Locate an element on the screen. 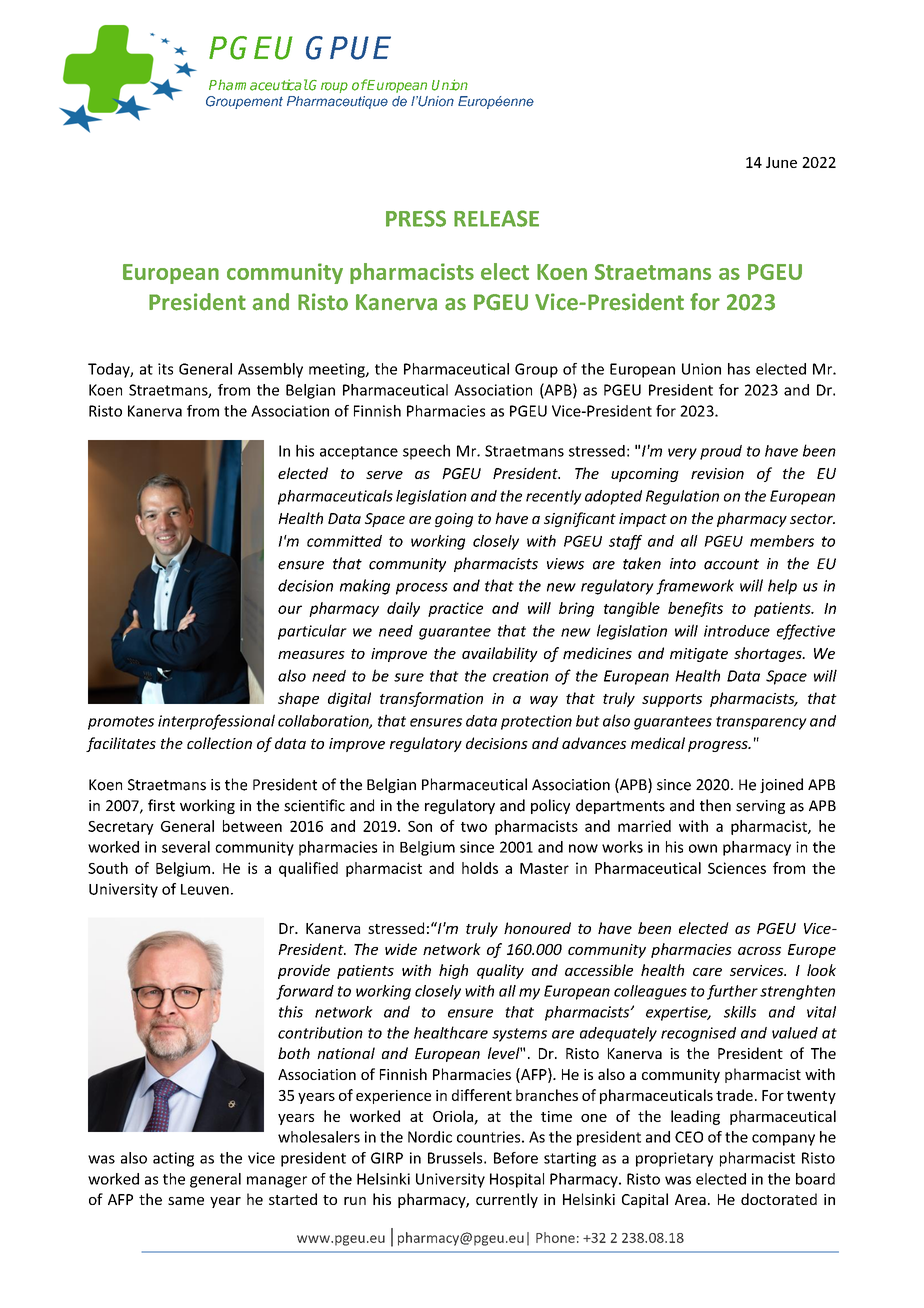  committed is located at coordinates (344, 541).
